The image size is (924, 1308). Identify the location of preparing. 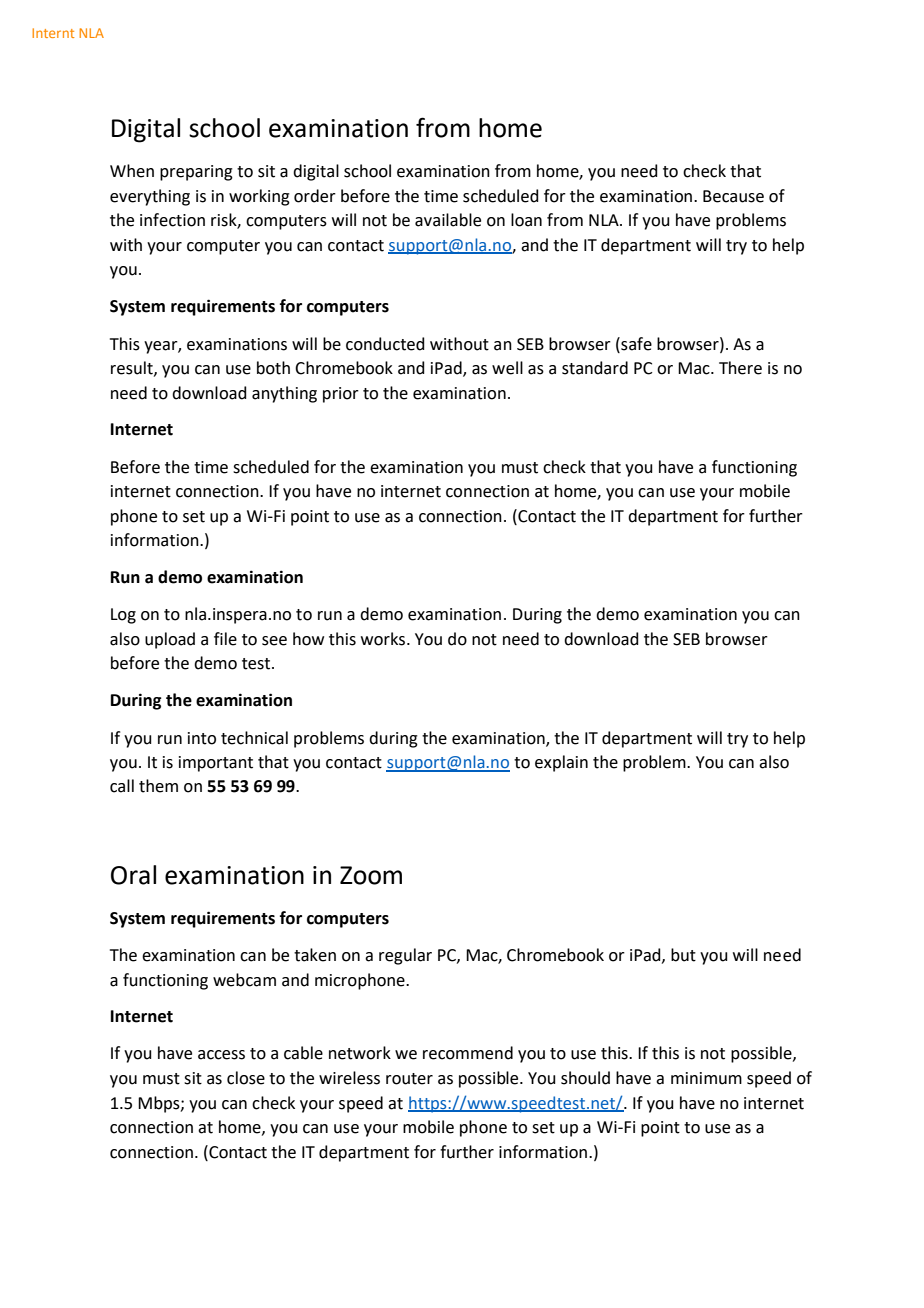
(196, 173).
